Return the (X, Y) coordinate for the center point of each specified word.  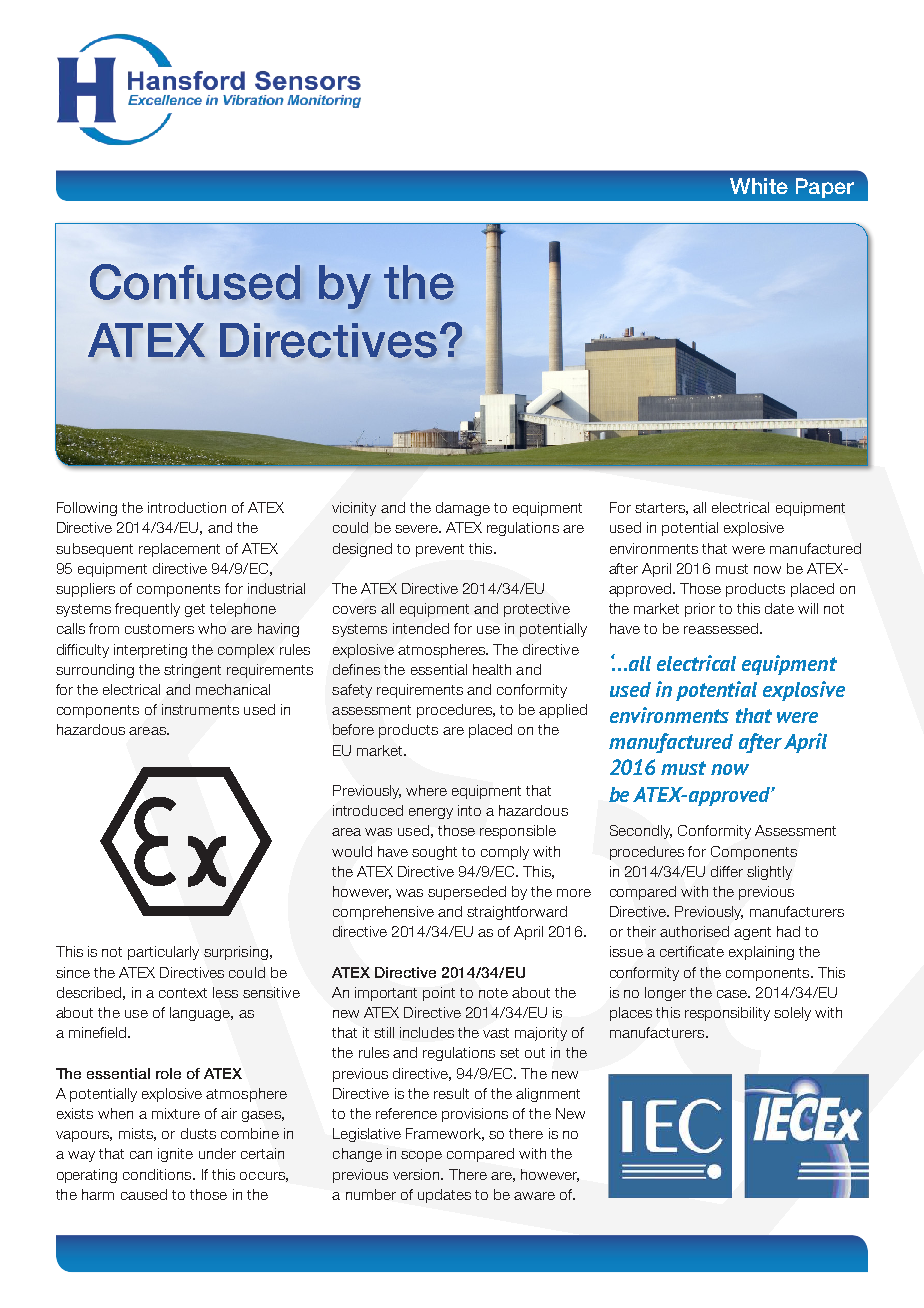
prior (700, 610)
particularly (163, 953)
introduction (187, 507)
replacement (179, 550)
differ (727, 871)
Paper (825, 188)
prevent (440, 550)
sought (434, 853)
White (759, 186)
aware (534, 1196)
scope (421, 1156)
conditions (158, 1174)
